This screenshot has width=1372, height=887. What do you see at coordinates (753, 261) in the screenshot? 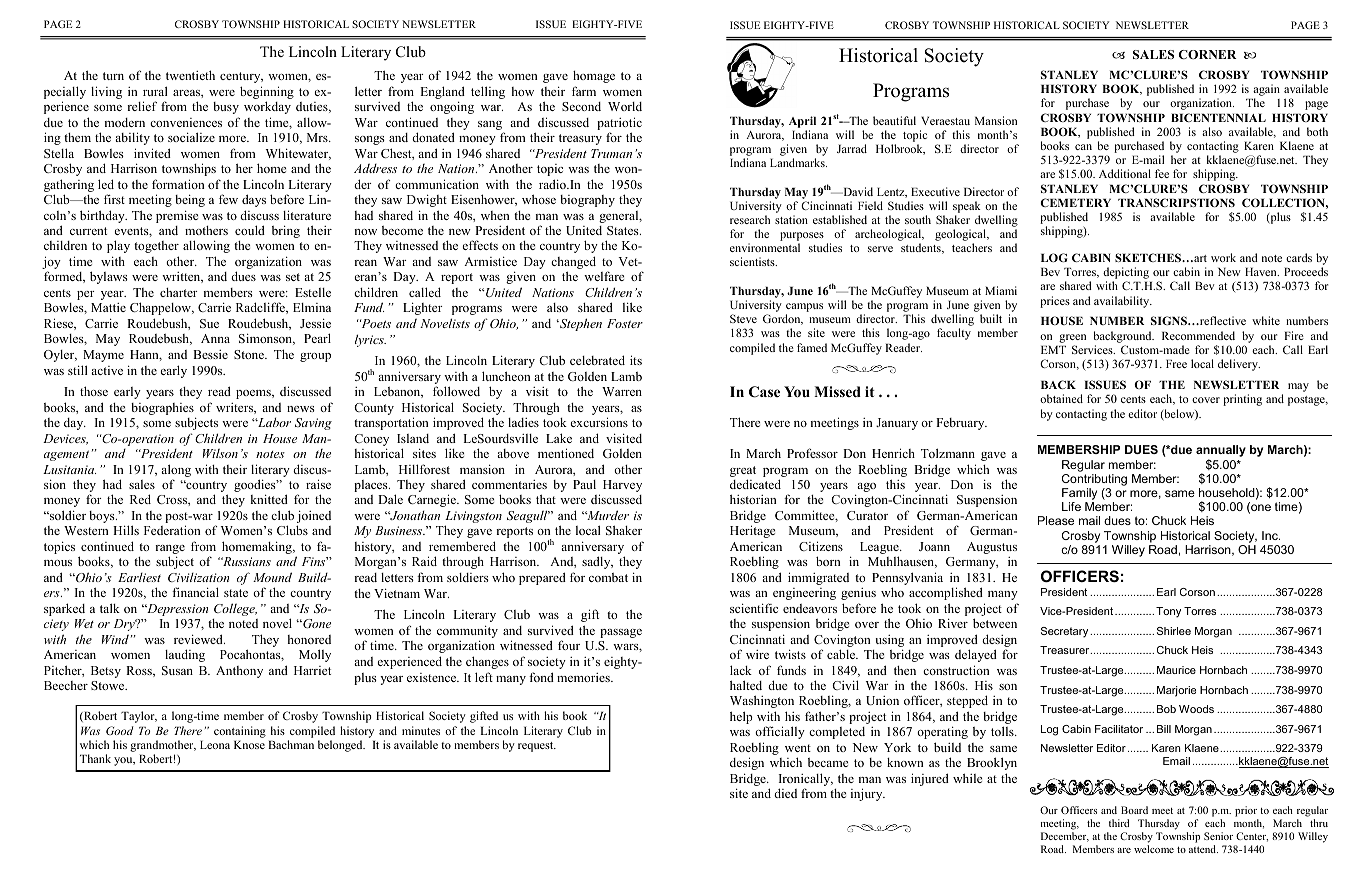
I see `scientists` at bounding box center [753, 261].
